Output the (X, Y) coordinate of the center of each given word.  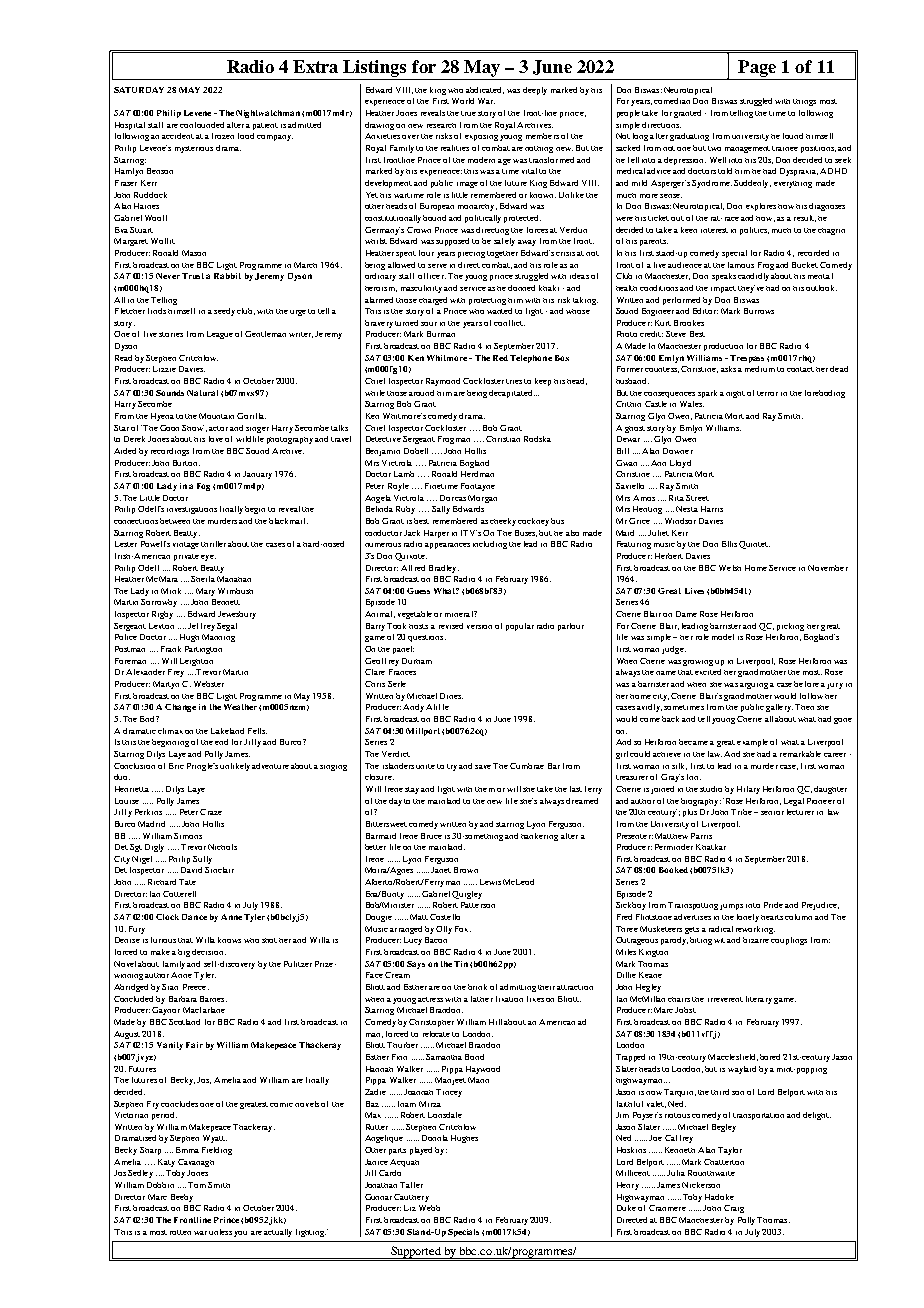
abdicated (485, 90)
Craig (734, 1209)
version (479, 627)
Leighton (196, 662)
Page (757, 68)
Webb (429, 1208)
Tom (197, 1185)
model (723, 637)
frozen (223, 136)
